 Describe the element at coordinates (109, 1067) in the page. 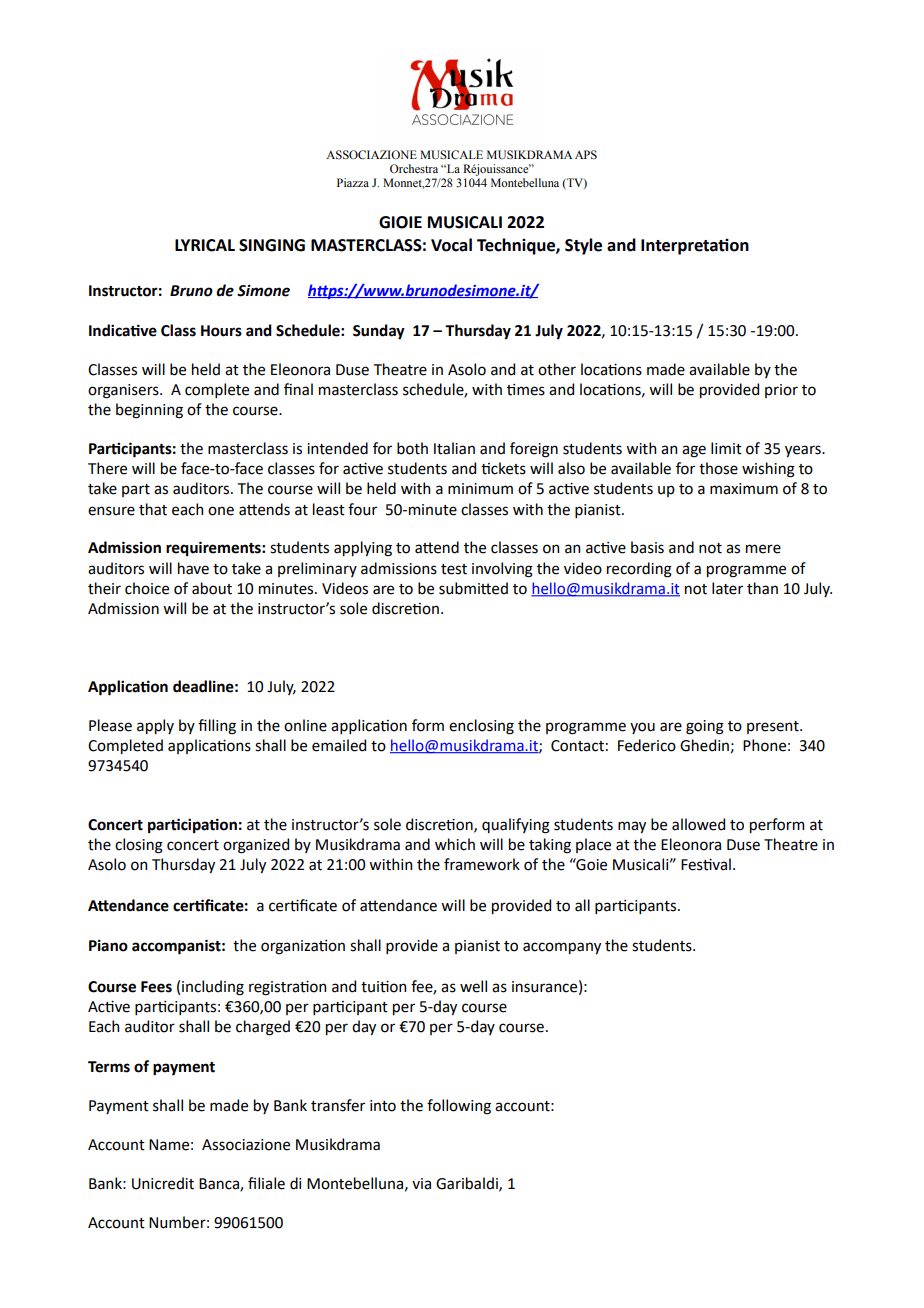

I see `Terms` at that location.
